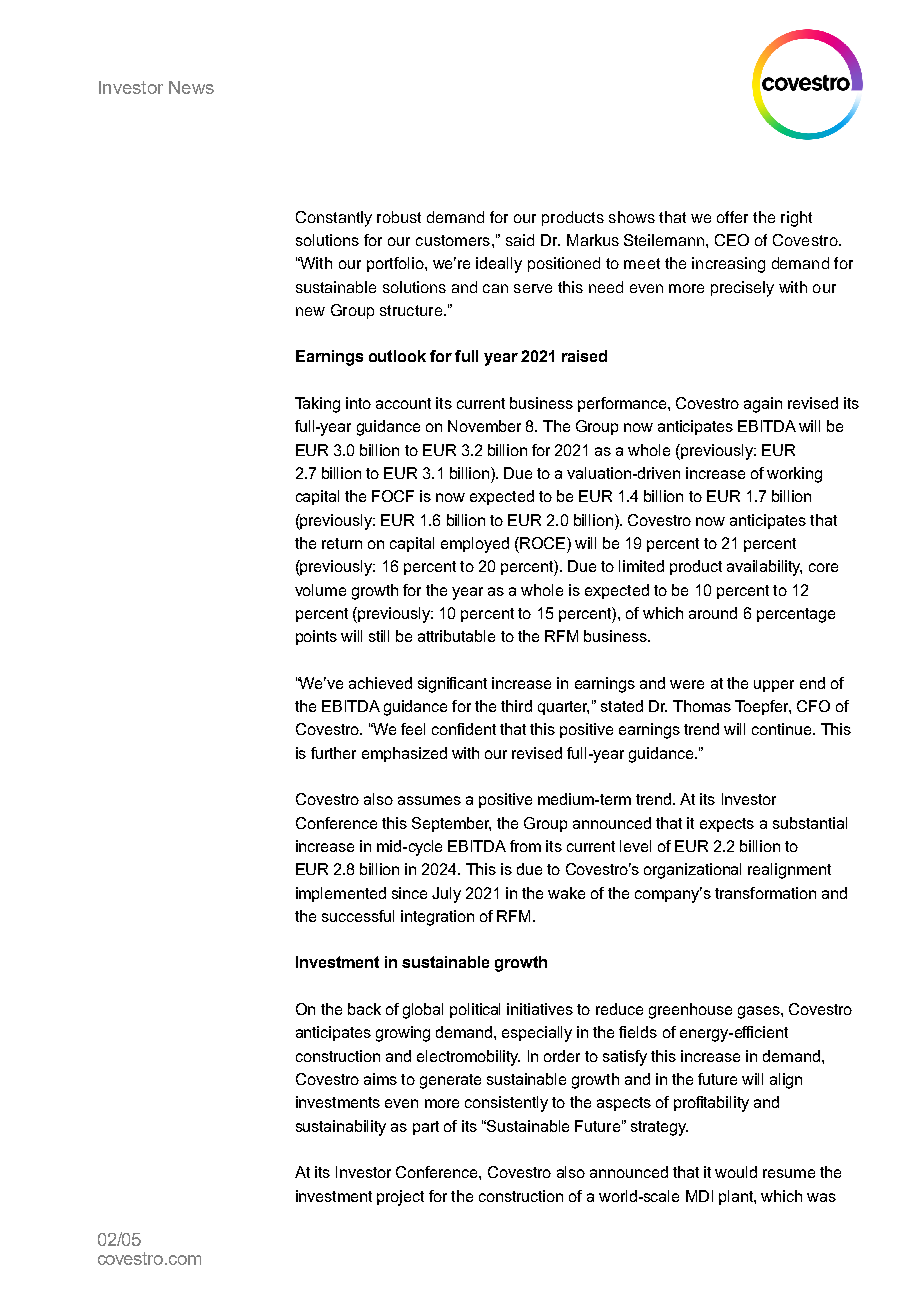 Image resolution: width=924 pixels, height=1308 pixels. Describe the element at coordinates (191, 87) in the page. I see `News` at that location.
